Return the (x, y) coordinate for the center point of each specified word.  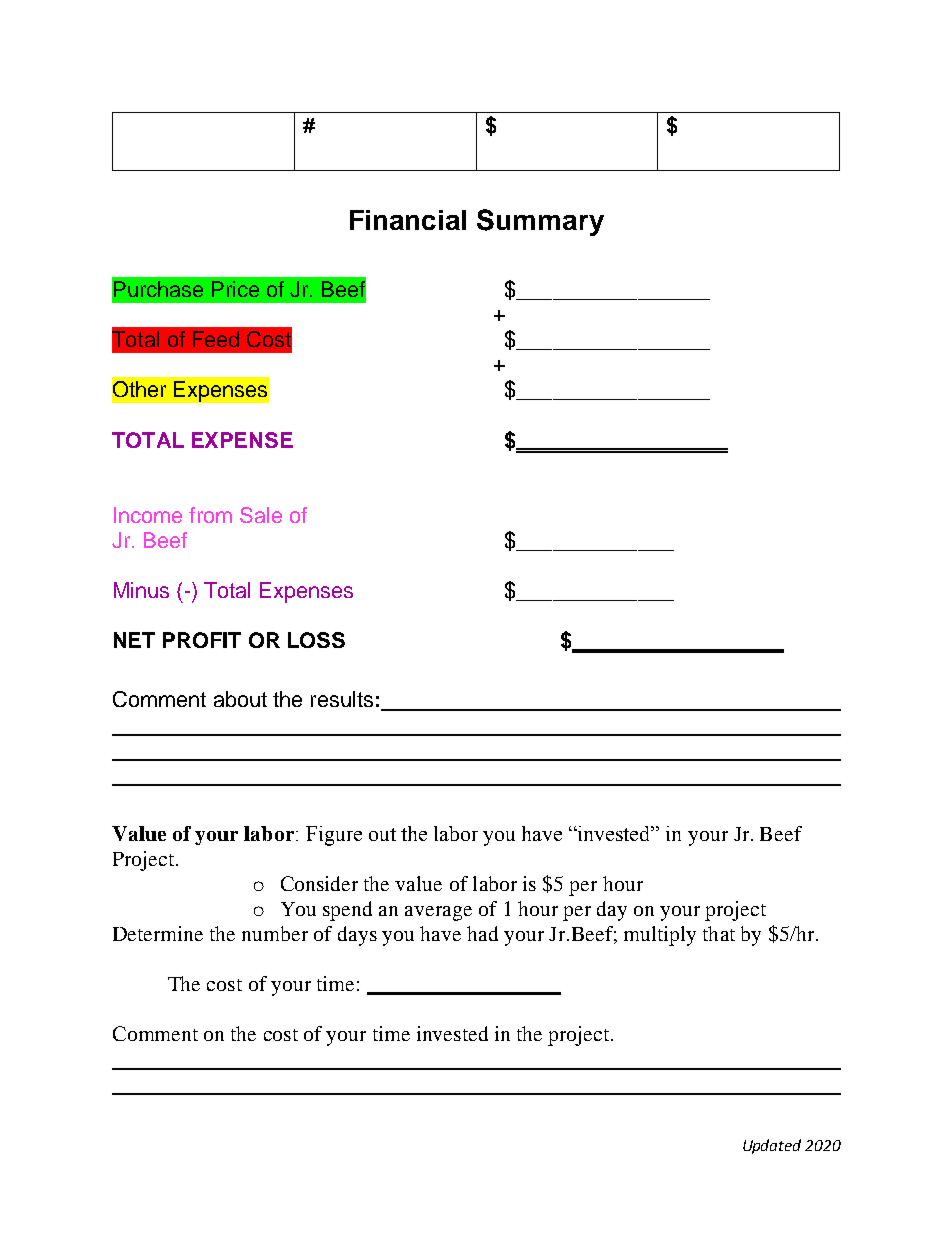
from (210, 515)
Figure (334, 836)
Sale (261, 515)
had (482, 933)
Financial (408, 220)
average (438, 913)
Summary (540, 222)
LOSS (316, 640)
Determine (158, 933)
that (719, 933)
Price (235, 289)
